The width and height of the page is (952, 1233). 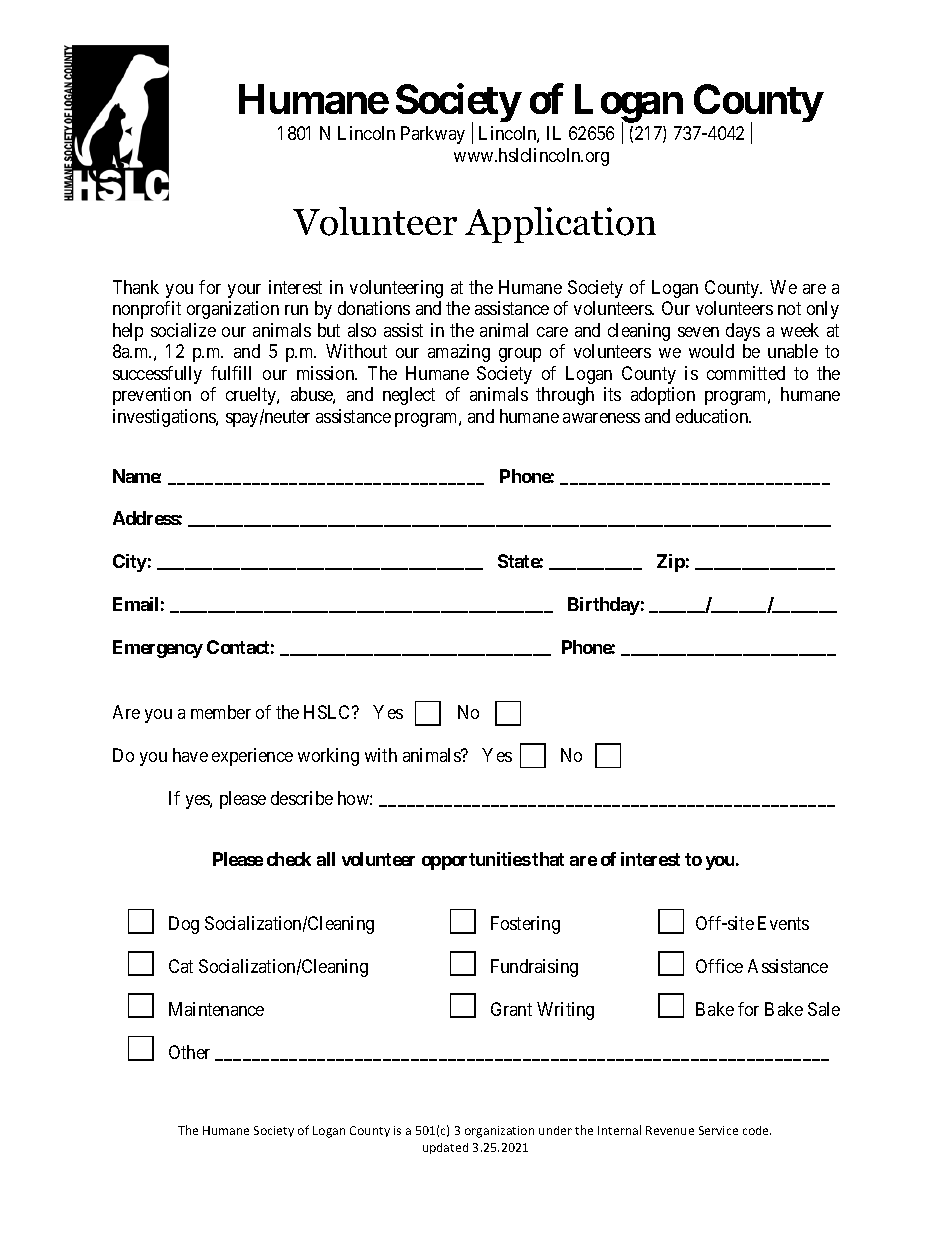 I want to click on Parkway, so click(x=433, y=135).
